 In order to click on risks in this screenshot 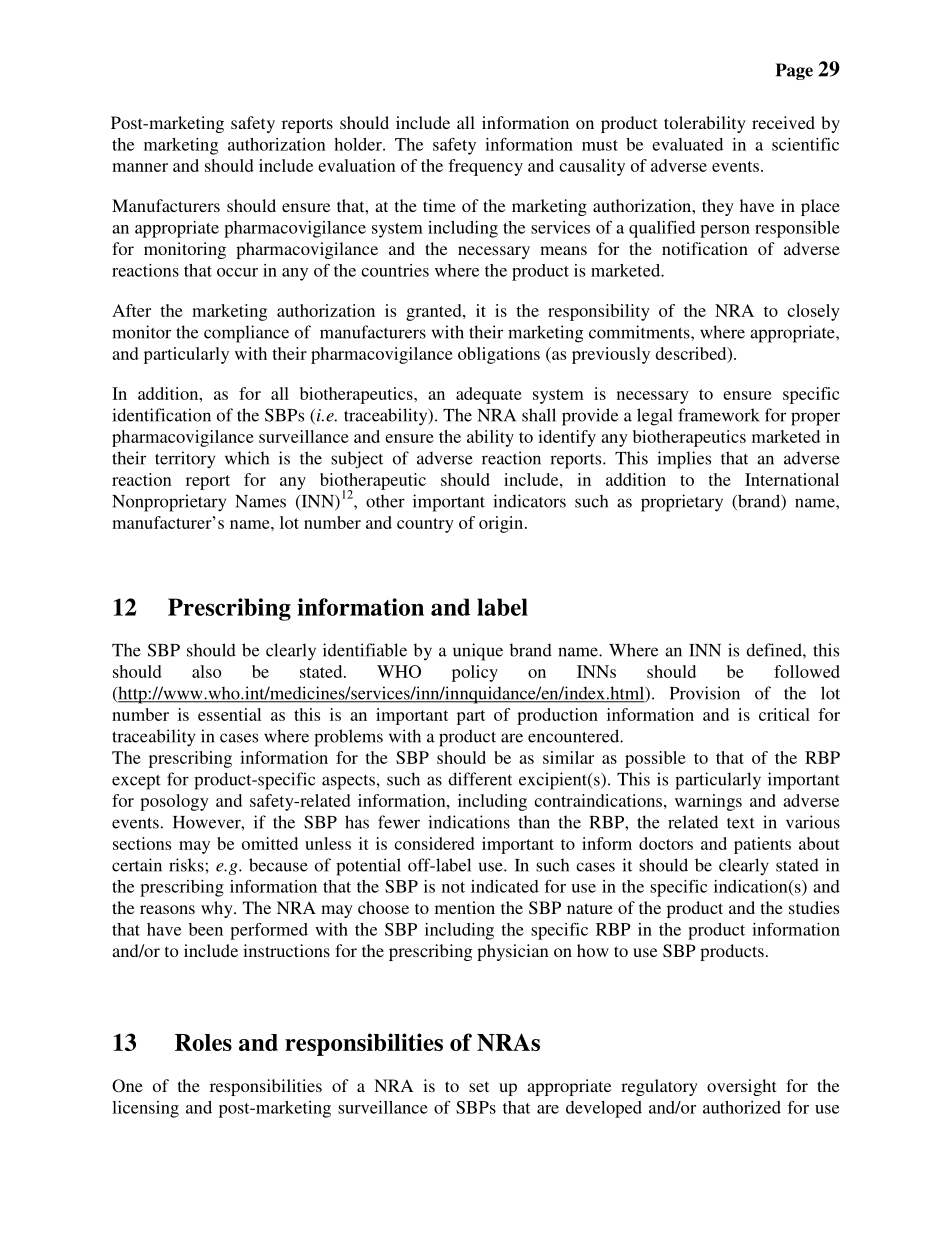, I will do `click(186, 865)`.
